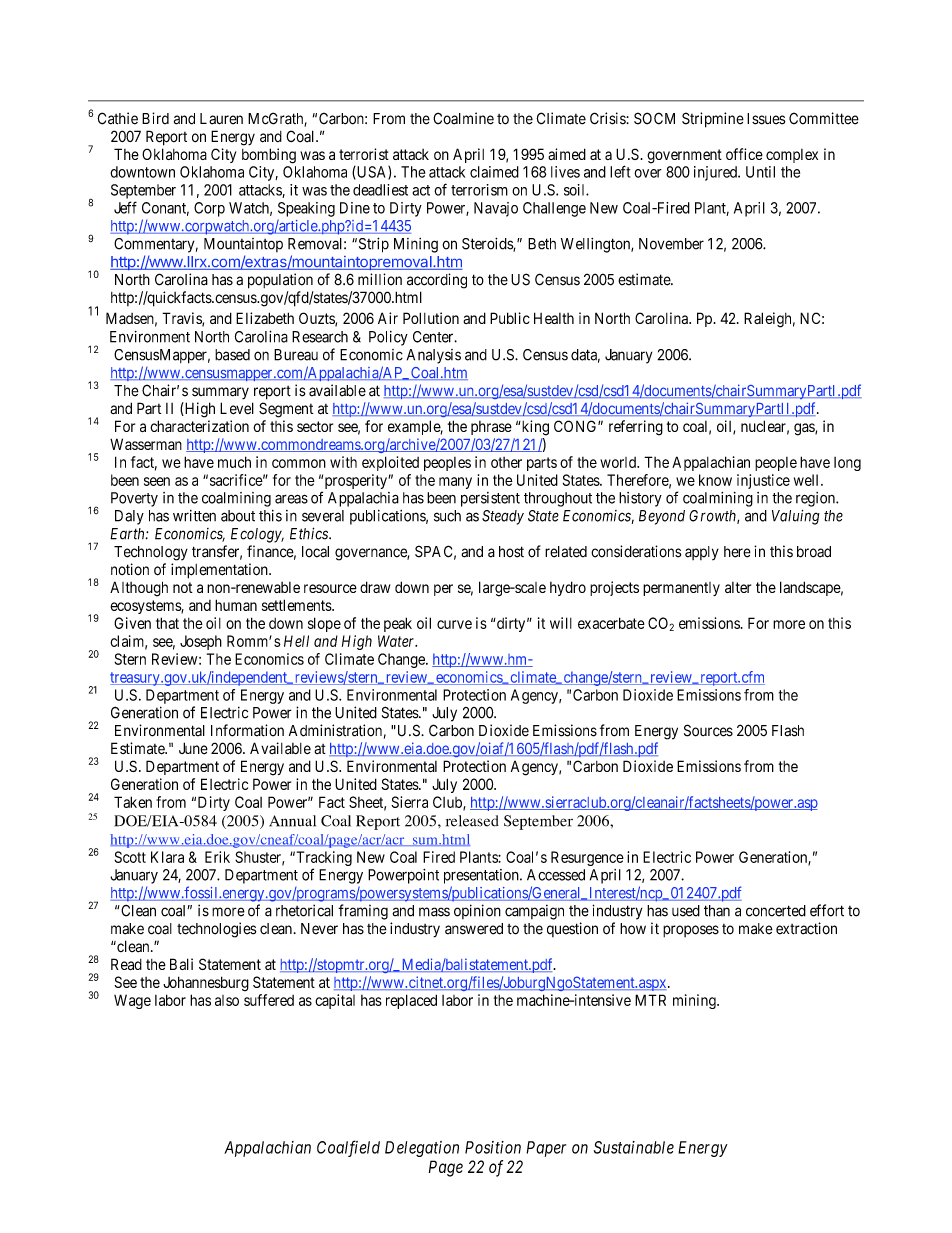 The image size is (952, 1233). What do you see at coordinates (234, 462) in the page?
I see `much` at bounding box center [234, 462].
